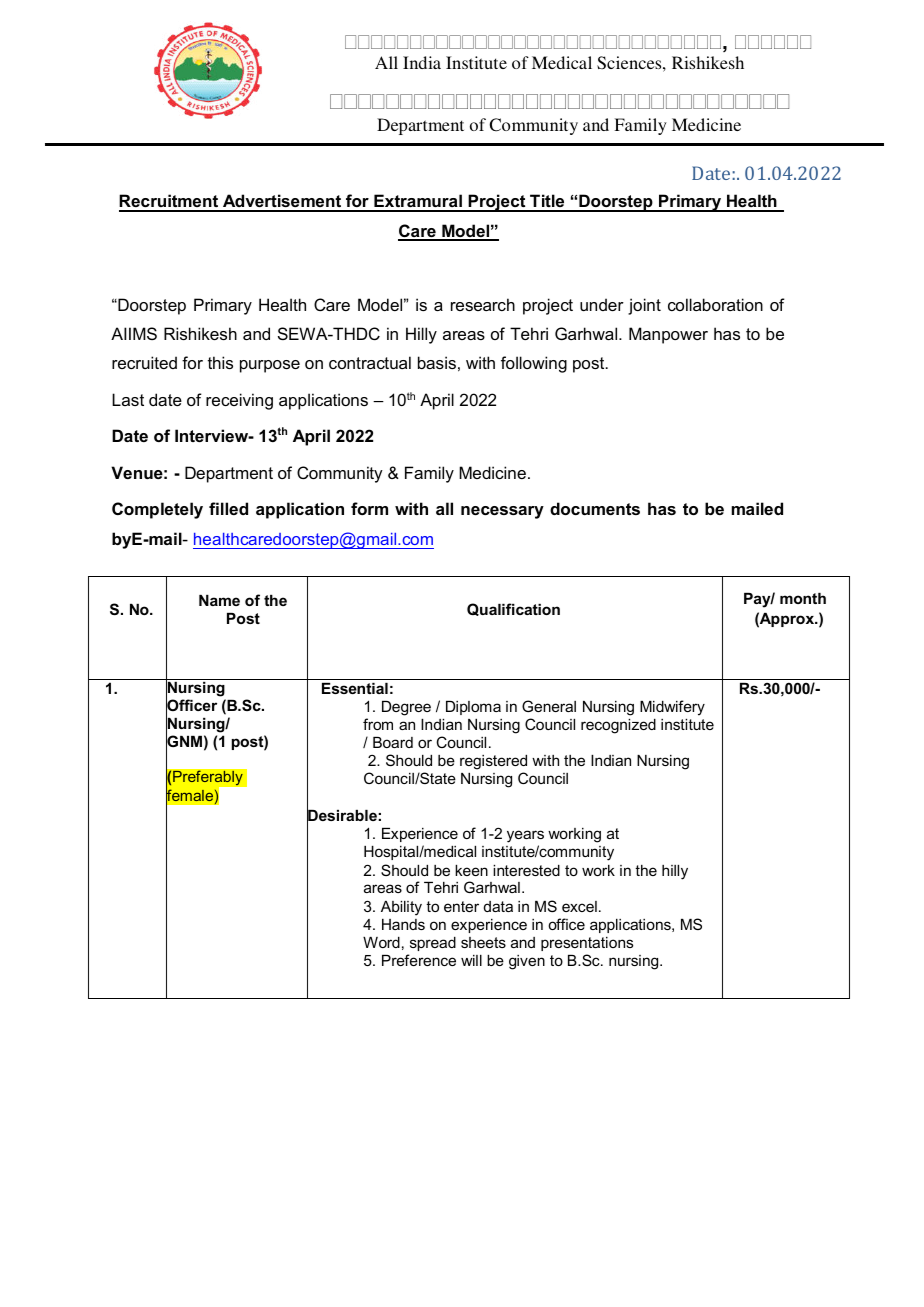  Describe the element at coordinates (473, 708) in the screenshot. I see `Diploma` at that location.
